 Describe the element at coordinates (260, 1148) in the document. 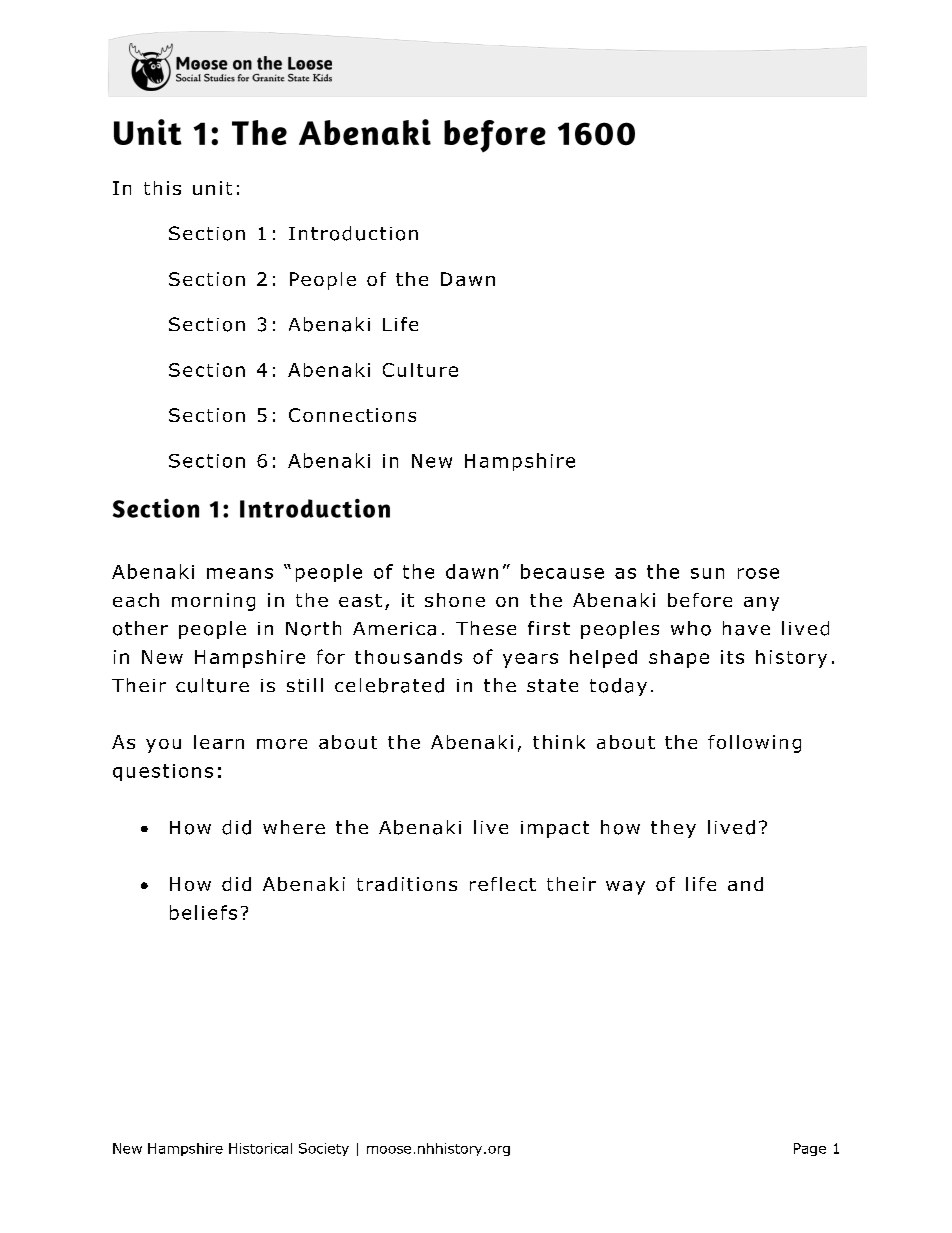

I see `Historical` at that location.
